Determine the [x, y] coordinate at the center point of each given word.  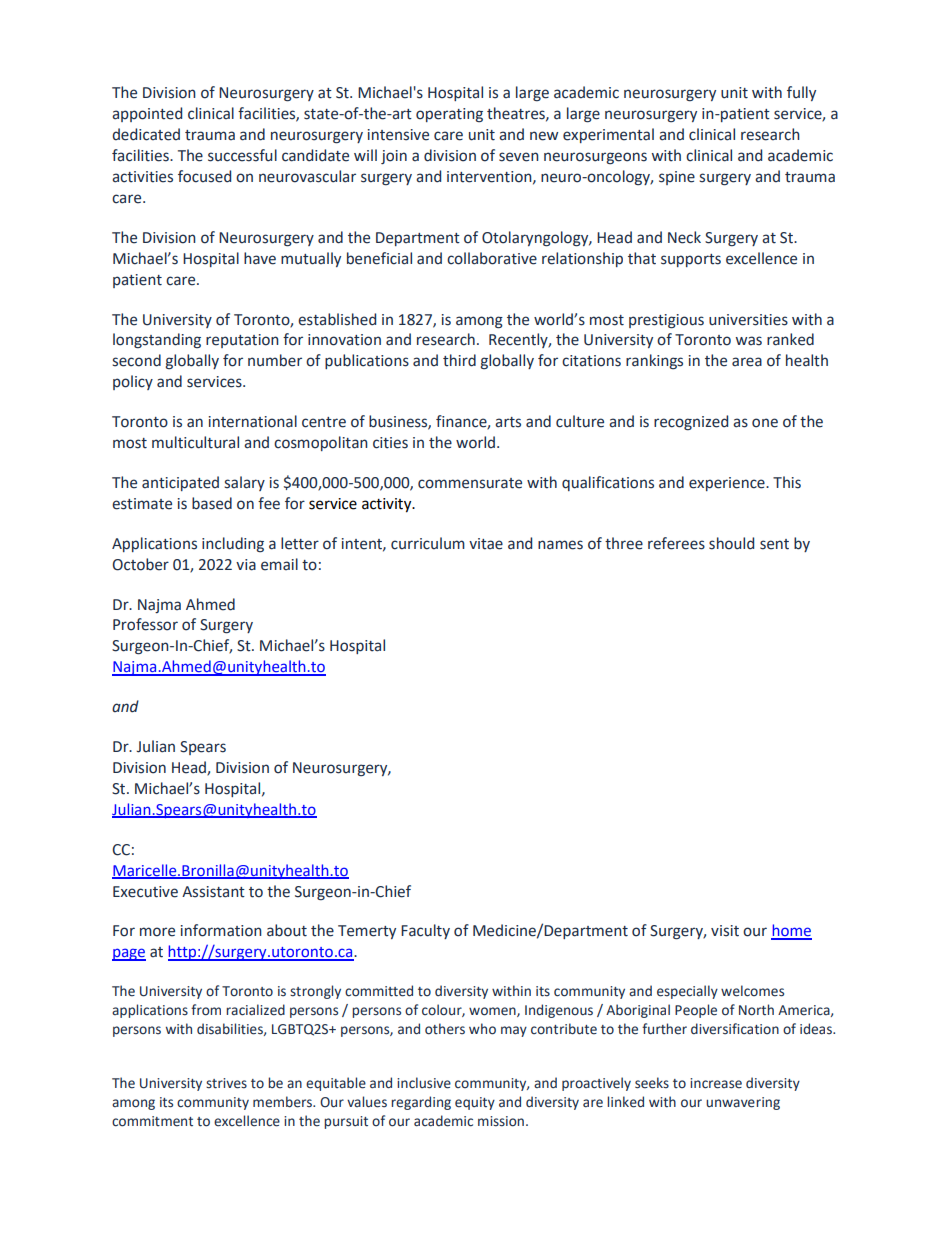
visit [725, 931]
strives [226, 1083]
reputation [242, 341]
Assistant [213, 892]
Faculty [425, 931]
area [747, 362]
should [731, 543]
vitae [486, 544]
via [246, 565]
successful [242, 155]
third [459, 360]
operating [449, 115]
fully [801, 93]
